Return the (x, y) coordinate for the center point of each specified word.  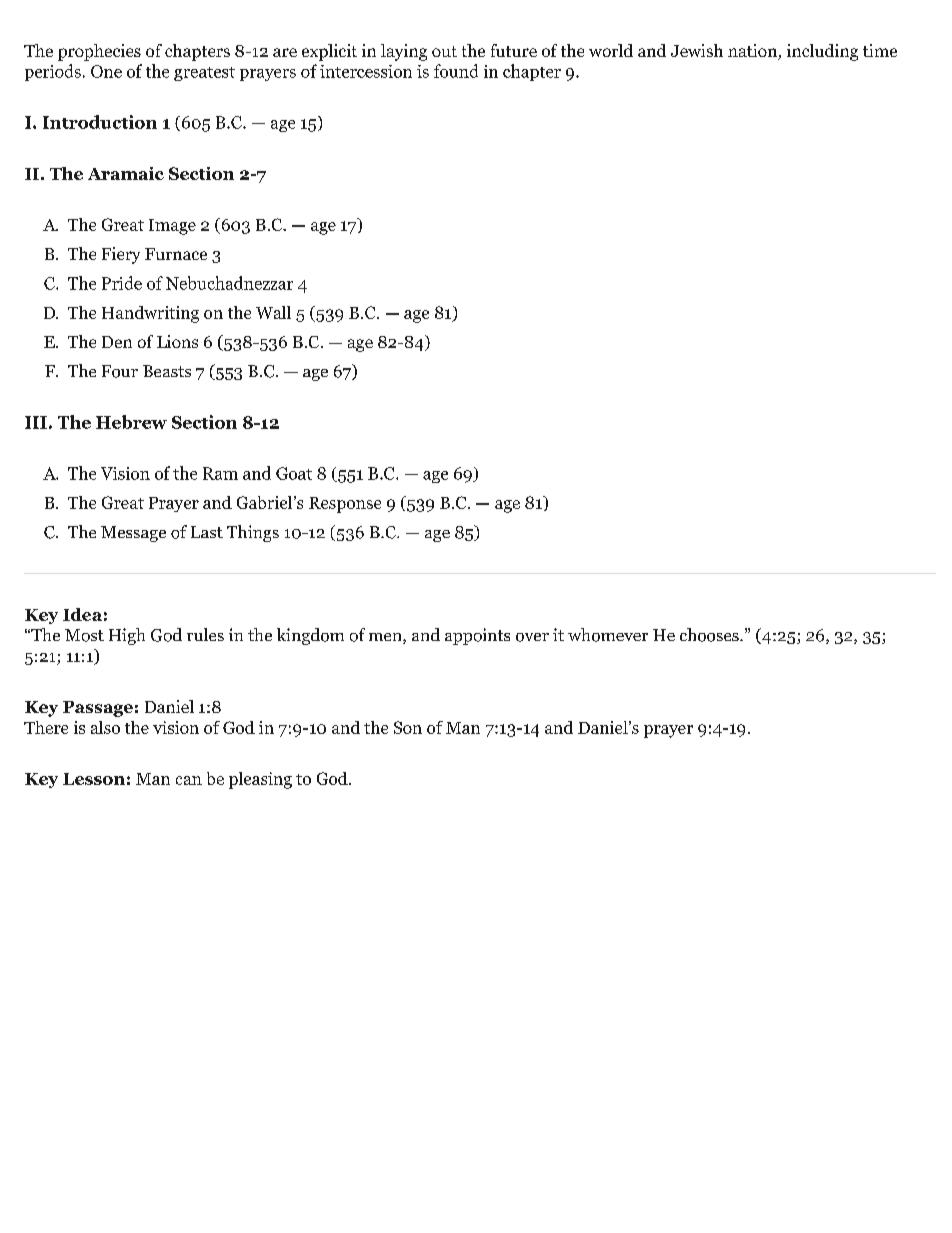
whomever (608, 635)
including (822, 52)
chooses (710, 635)
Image (172, 227)
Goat (294, 473)
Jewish (697, 50)
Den (117, 342)
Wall (273, 312)
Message (133, 534)
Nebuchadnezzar (229, 283)
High (127, 636)
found (456, 71)
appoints (477, 636)
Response (345, 505)
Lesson (94, 779)
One (106, 71)
